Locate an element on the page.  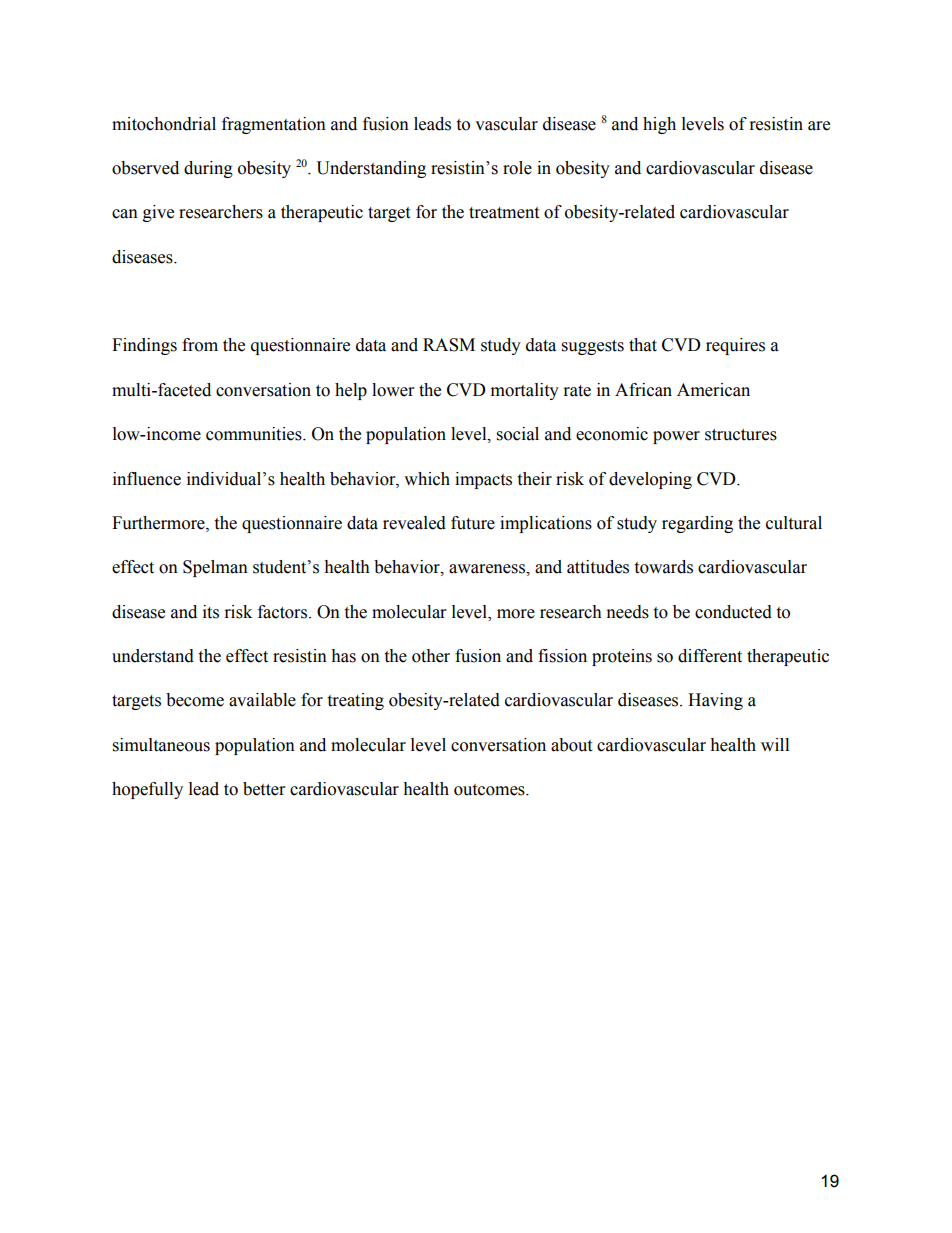
its is located at coordinates (211, 612).
